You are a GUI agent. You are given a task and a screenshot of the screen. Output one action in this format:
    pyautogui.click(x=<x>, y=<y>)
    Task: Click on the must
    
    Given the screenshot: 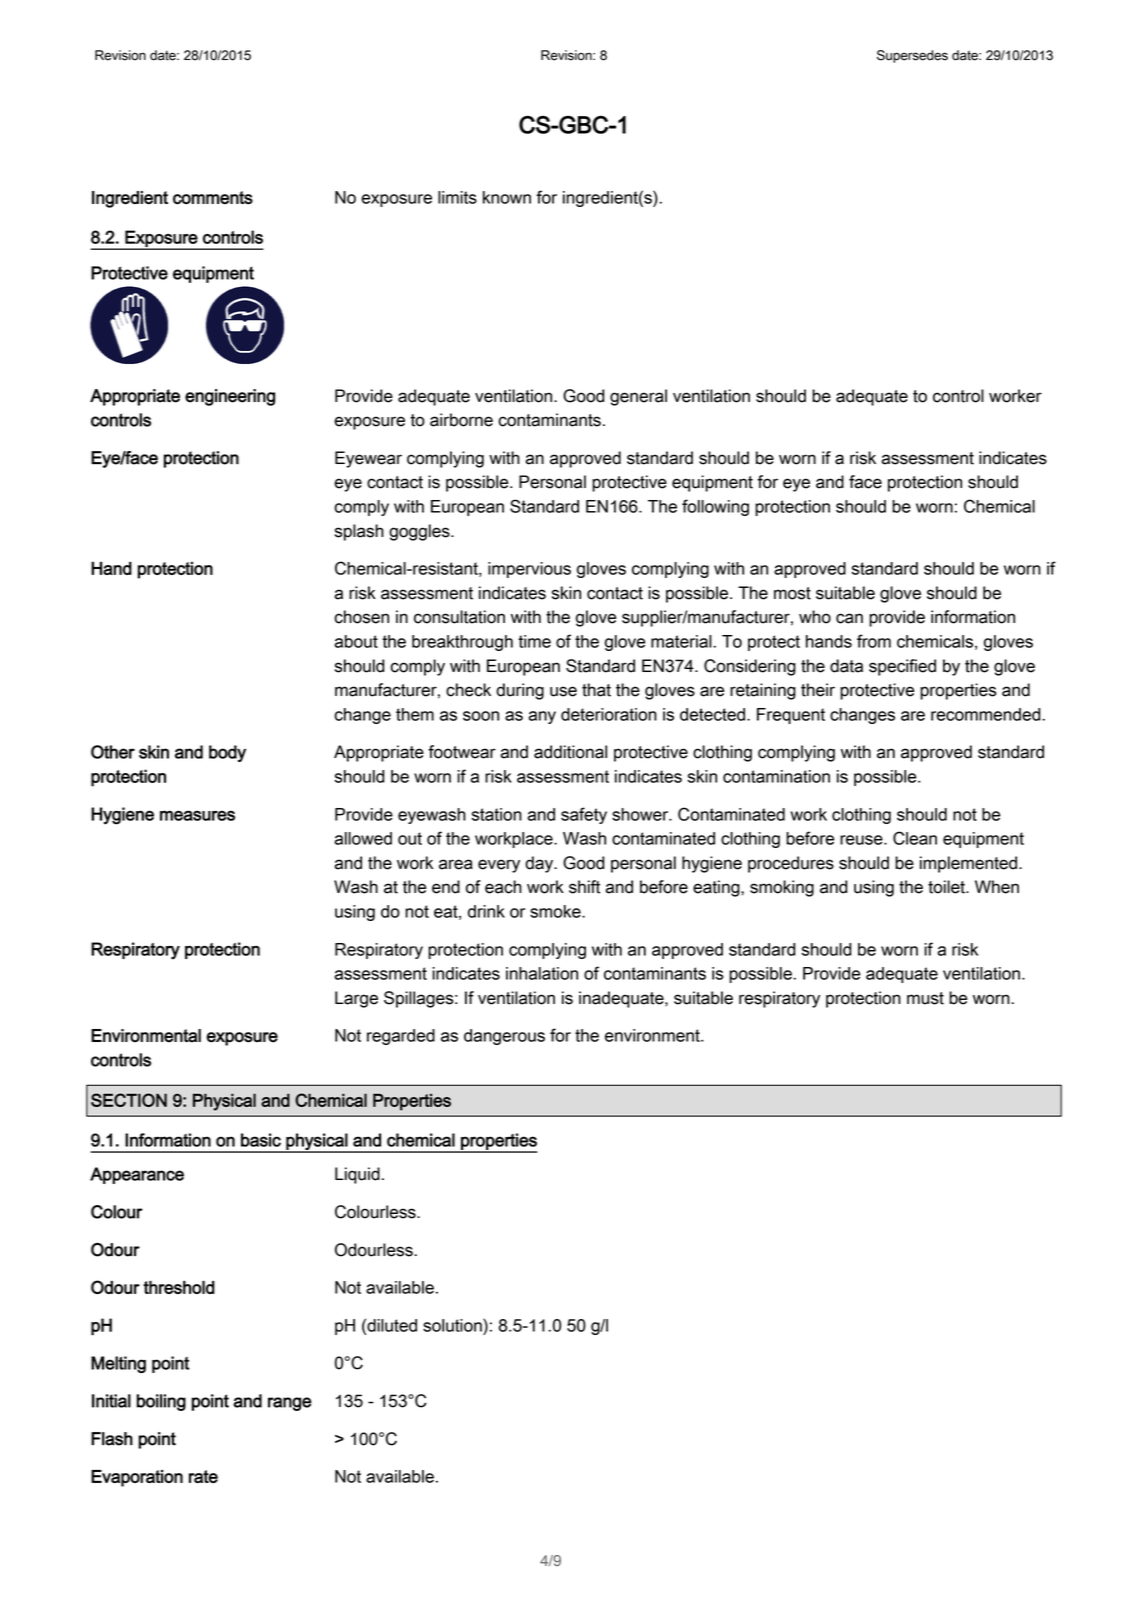 What is the action you would take?
    pyautogui.click(x=925, y=998)
